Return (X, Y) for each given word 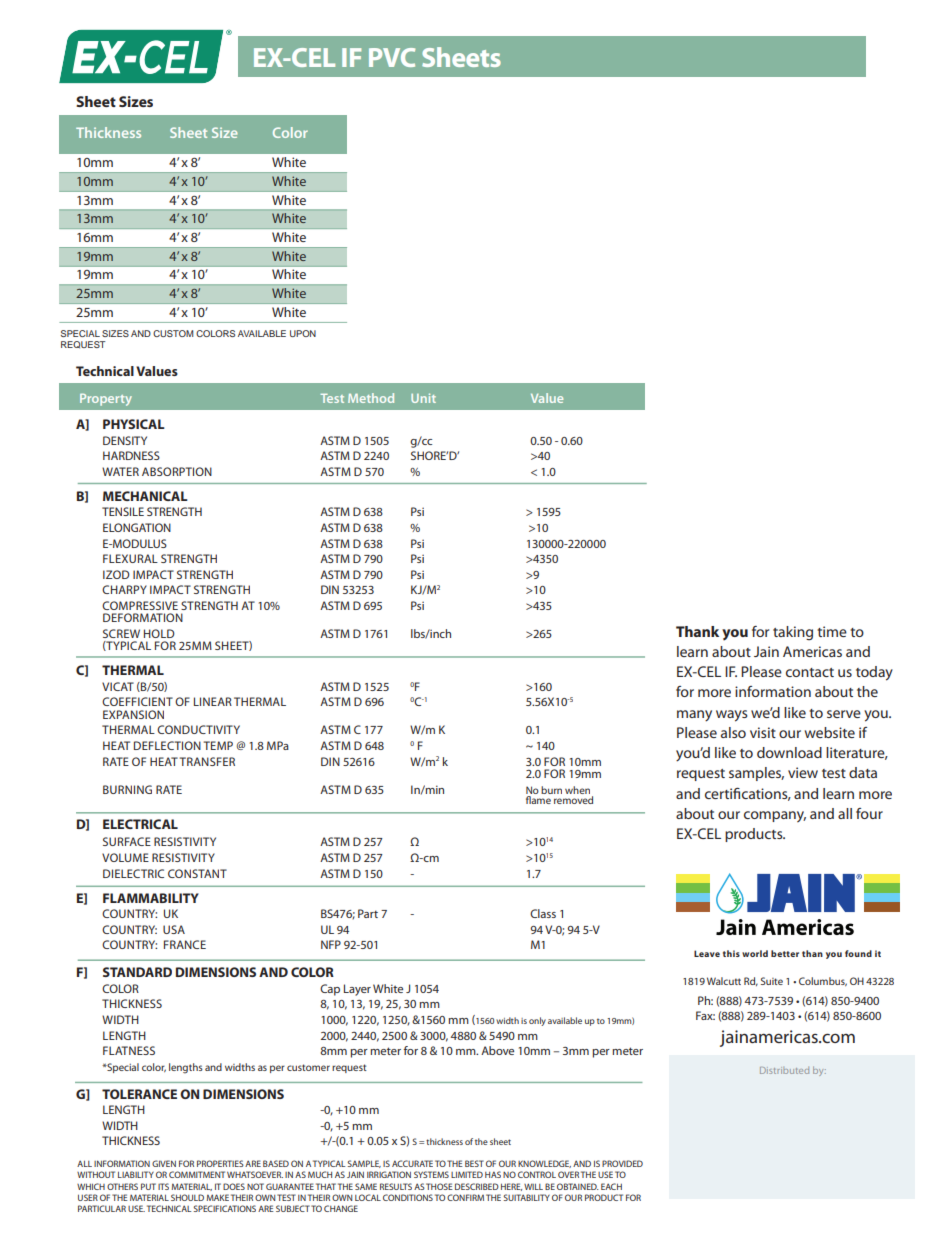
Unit (423, 398)
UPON (303, 333)
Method (371, 398)
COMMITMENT (197, 1174)
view (803, 772)
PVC (392, 57)
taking (793, 633)
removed (573, 800)
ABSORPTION (177, 471)
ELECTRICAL (140, 824)
